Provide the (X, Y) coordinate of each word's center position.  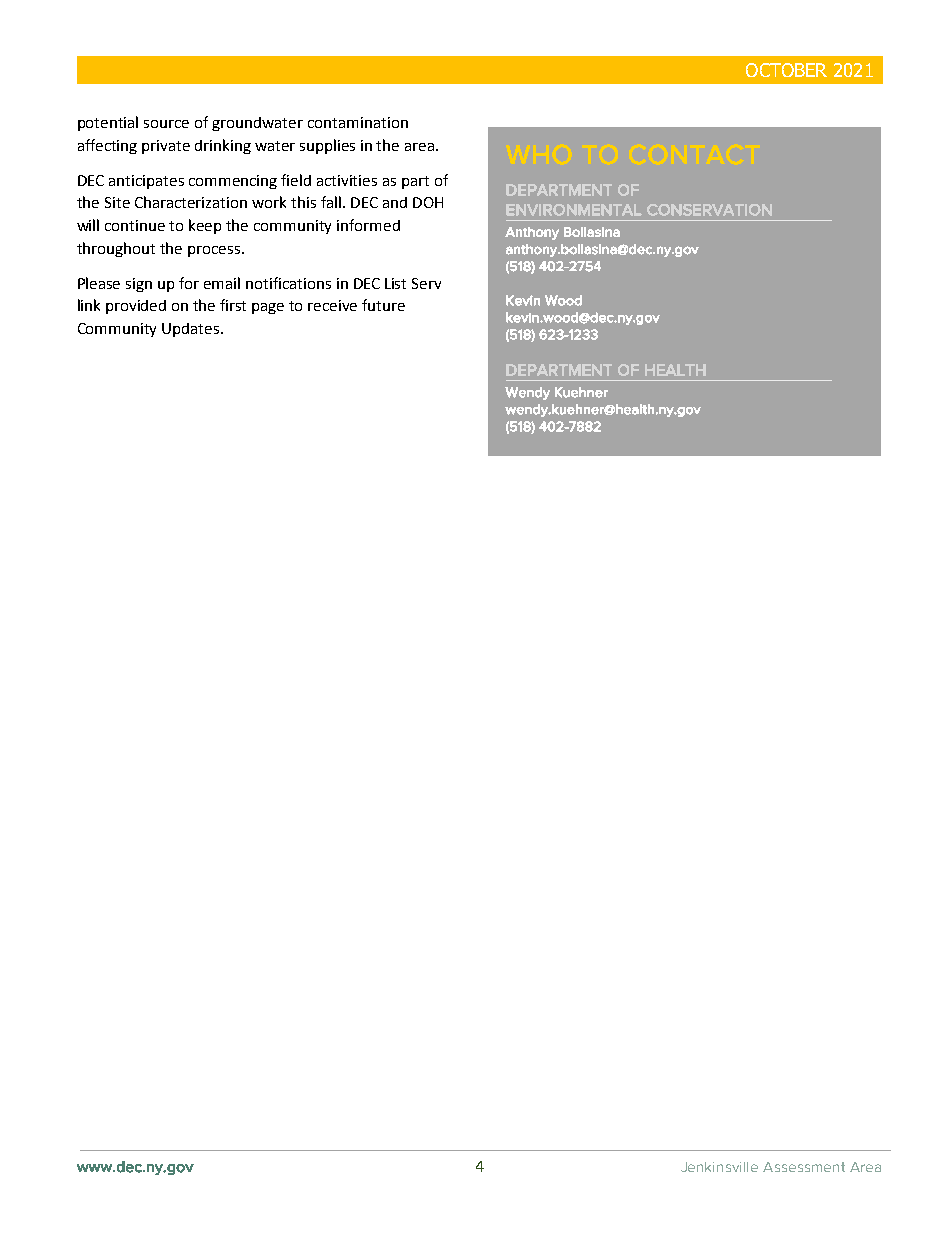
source (166, 124)
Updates (192, 330)
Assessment (804, 1167)
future (383, 305)
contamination (358, 122)
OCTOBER (786, 70)
